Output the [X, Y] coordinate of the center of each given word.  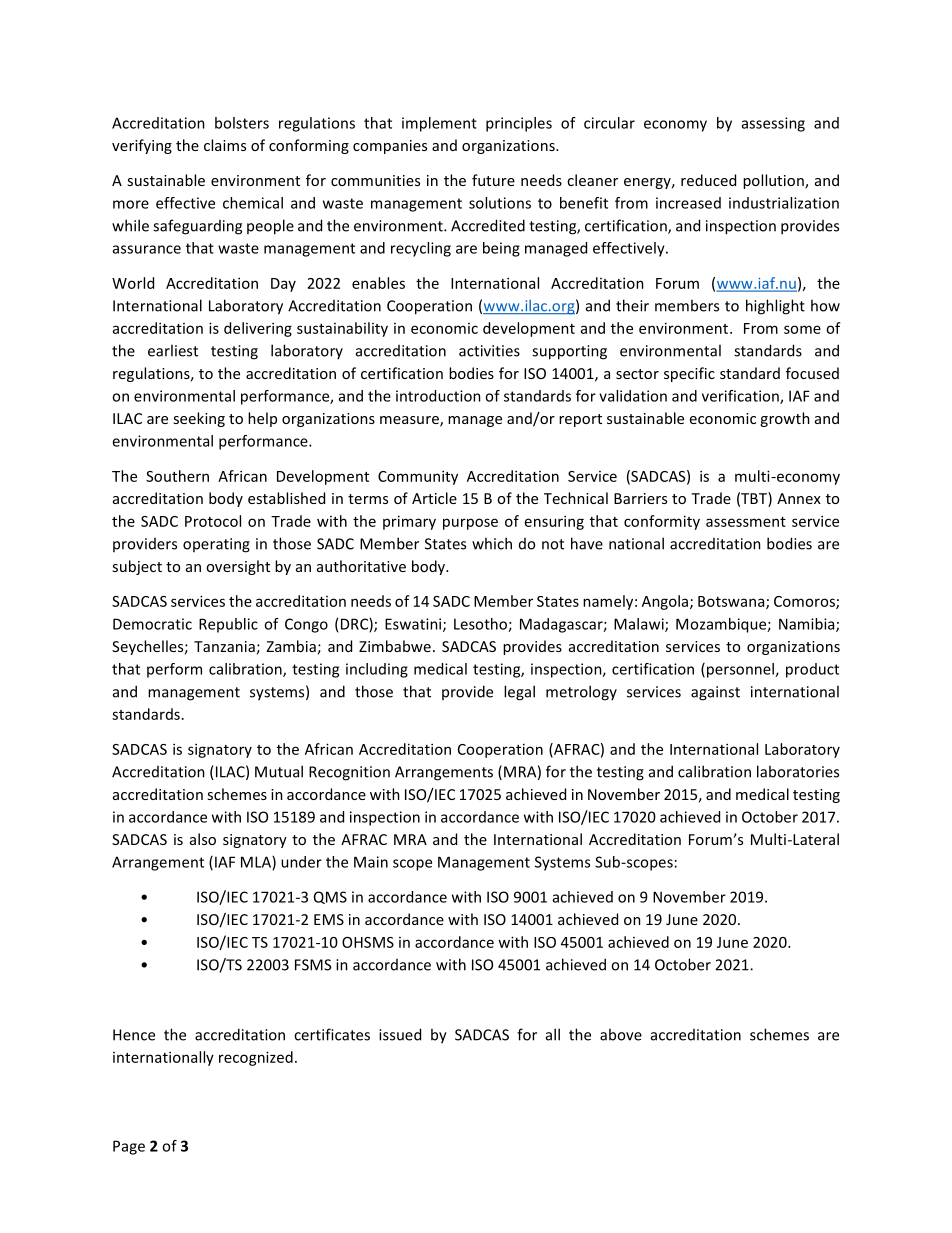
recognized [256, 1058]
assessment [746, 522]
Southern [177, 476]
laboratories [798, 771]
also [203, 839]
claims [225, 145]
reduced [708, 180]
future [493, 180]
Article [434, 498]
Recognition [349, 773]
